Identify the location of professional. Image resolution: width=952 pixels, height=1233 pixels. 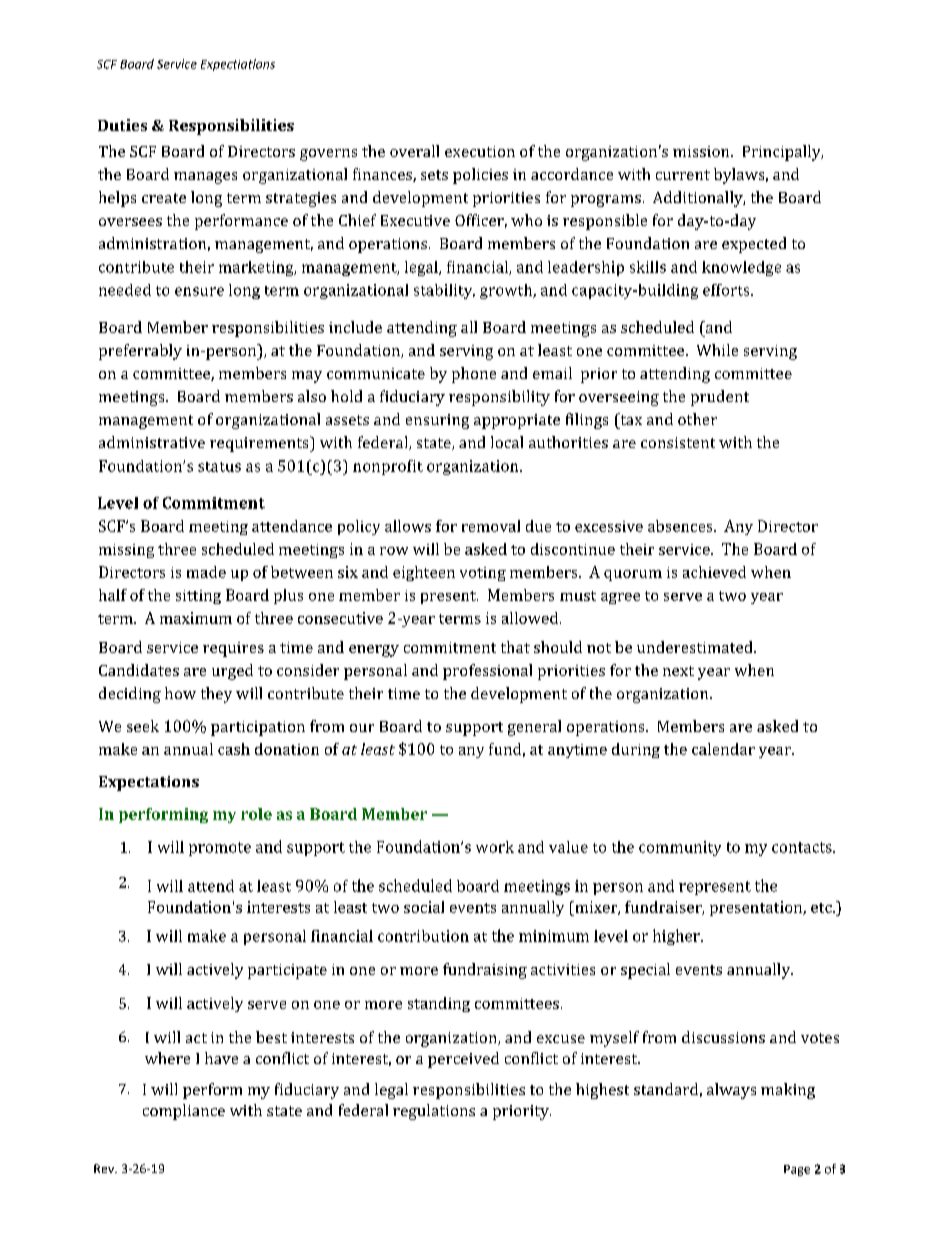
(487, 672).
